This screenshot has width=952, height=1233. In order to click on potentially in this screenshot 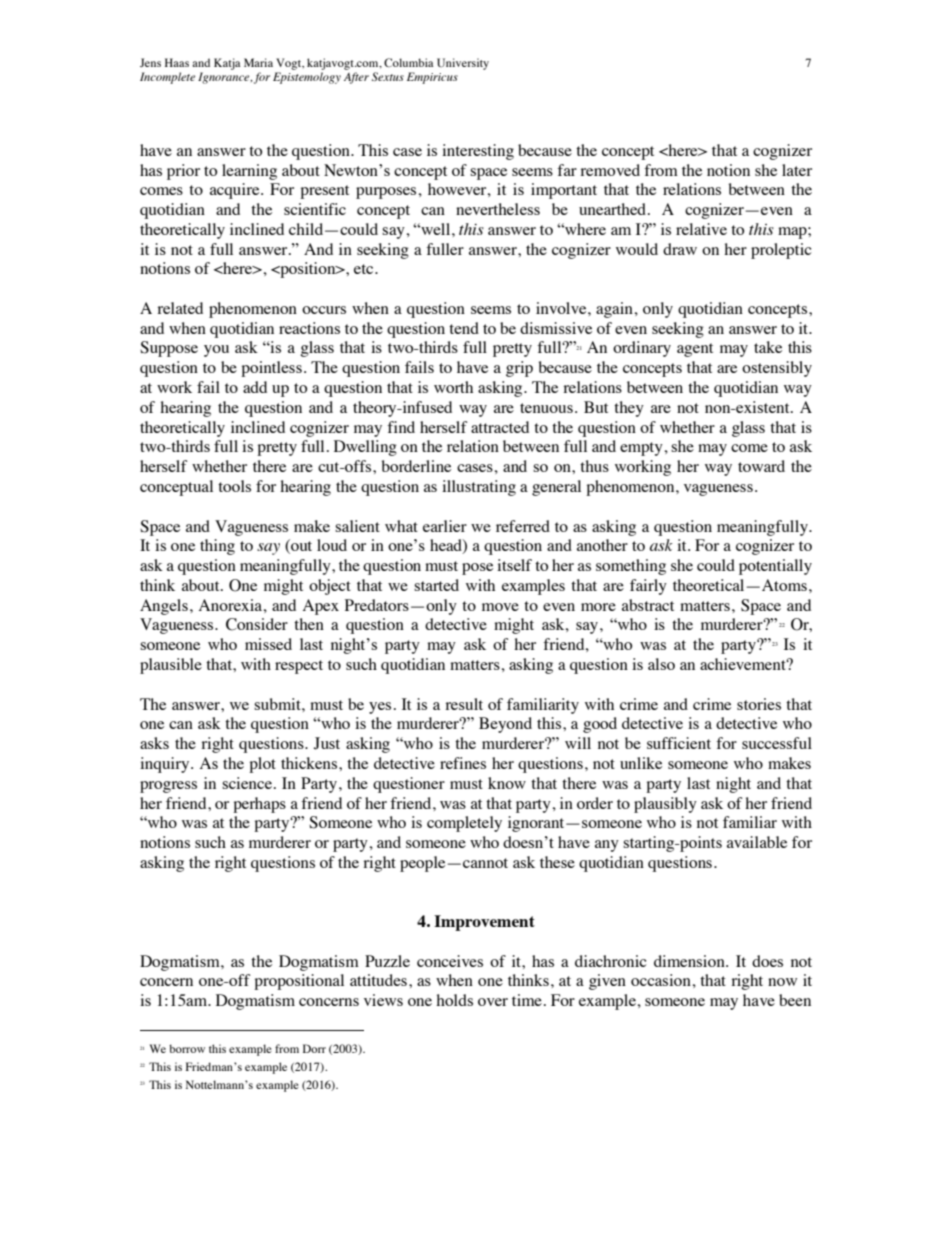, I will do `click(775, 567)`.
